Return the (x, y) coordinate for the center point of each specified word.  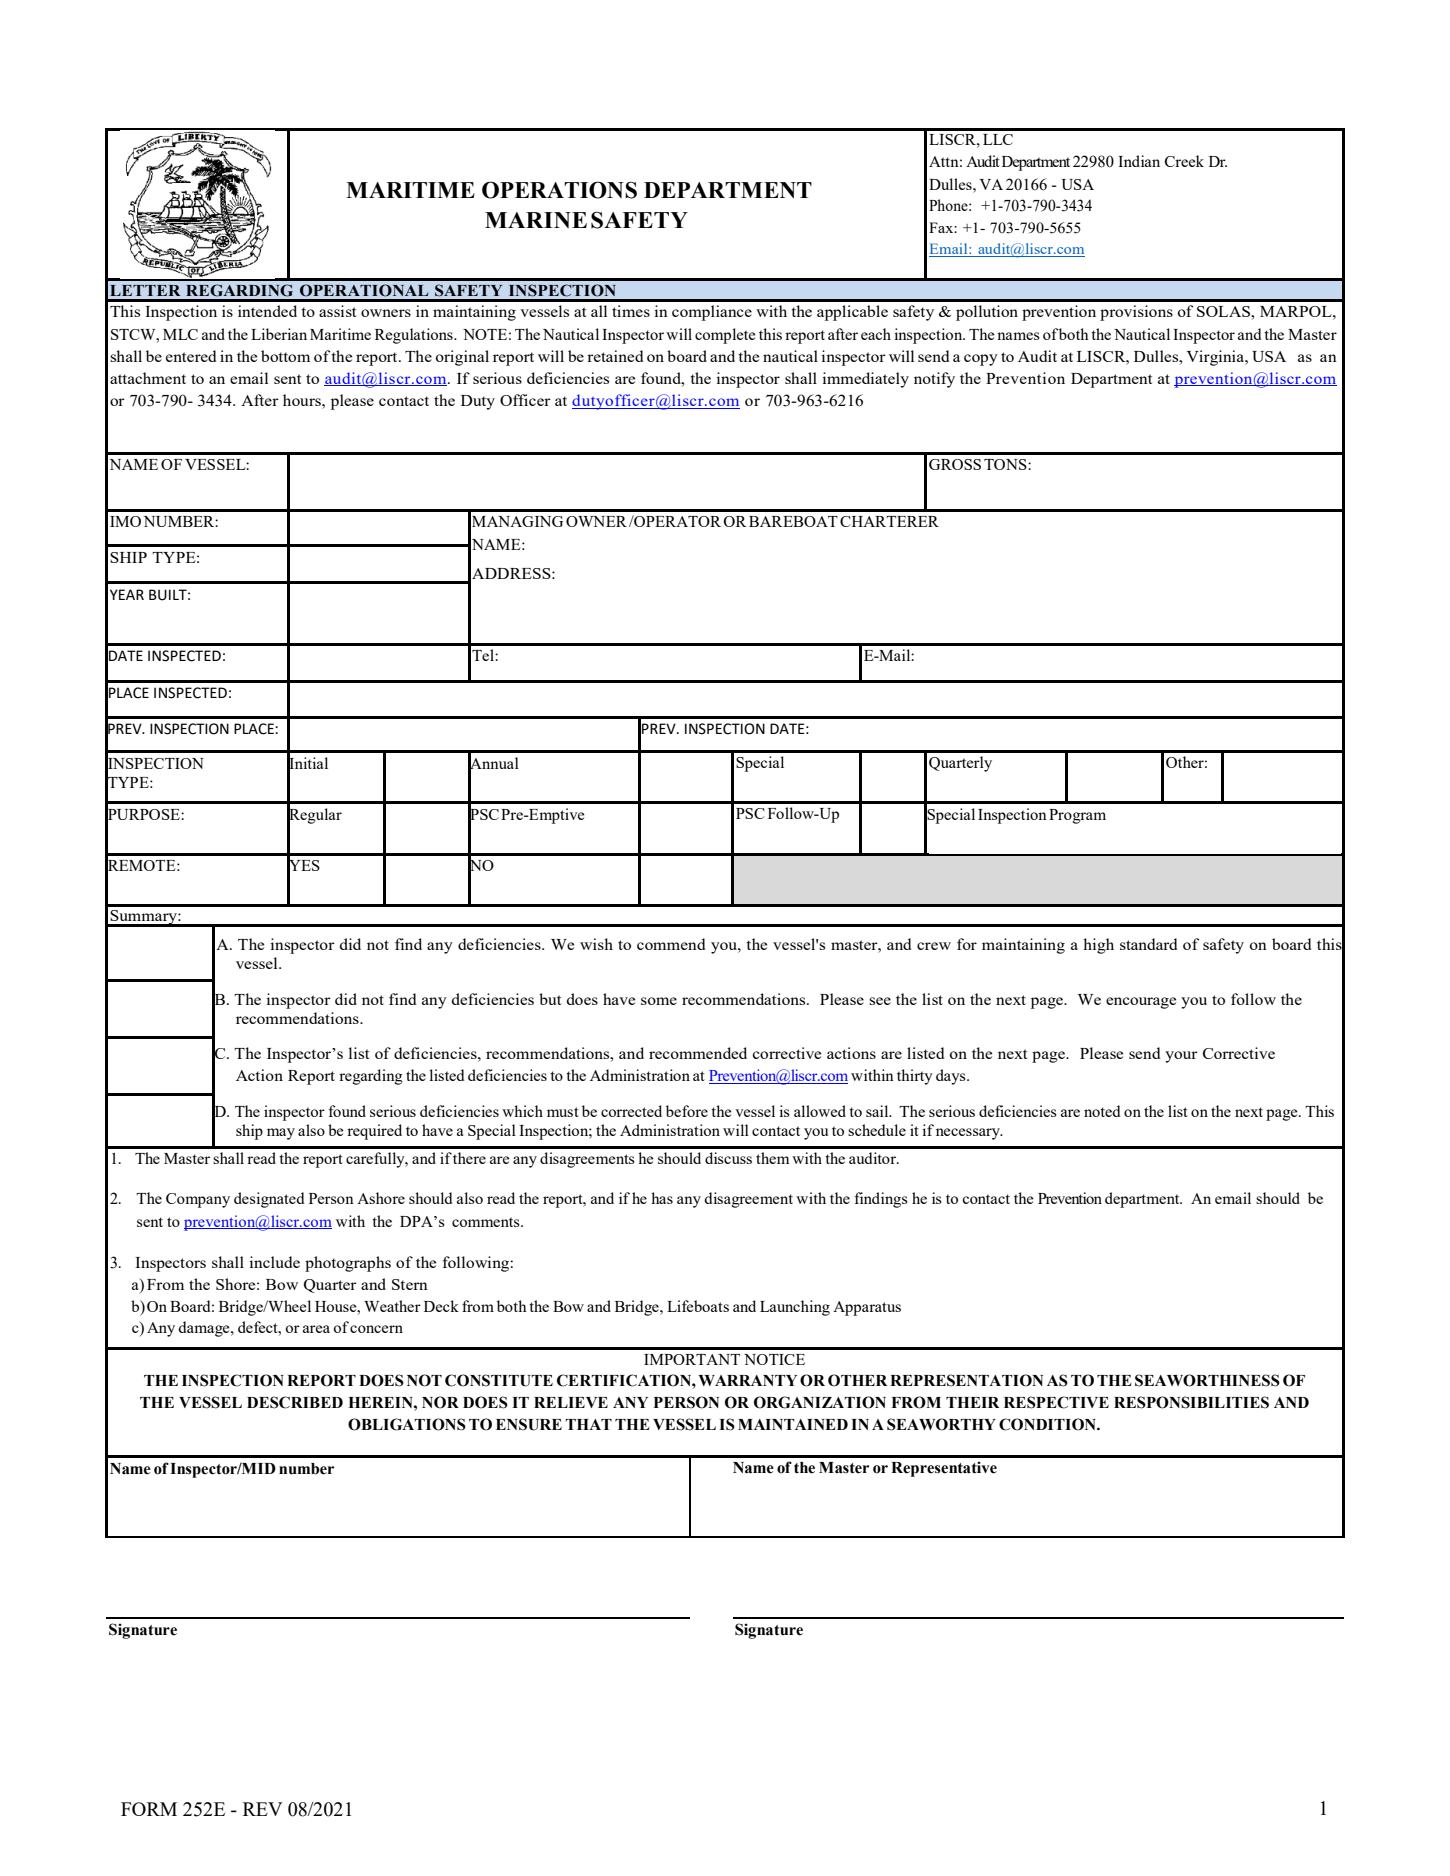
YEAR (127, 594)
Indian (1139, 161)
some (659, 1001)
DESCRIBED (295, 1402)
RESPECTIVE (1056, 1402)
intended (267, 311)
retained (615, 356)
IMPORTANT (692, 1359)
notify (934, 380)
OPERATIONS (559, 190)
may (281, 1134)
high (1098, 946)
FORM (149, 1809)
